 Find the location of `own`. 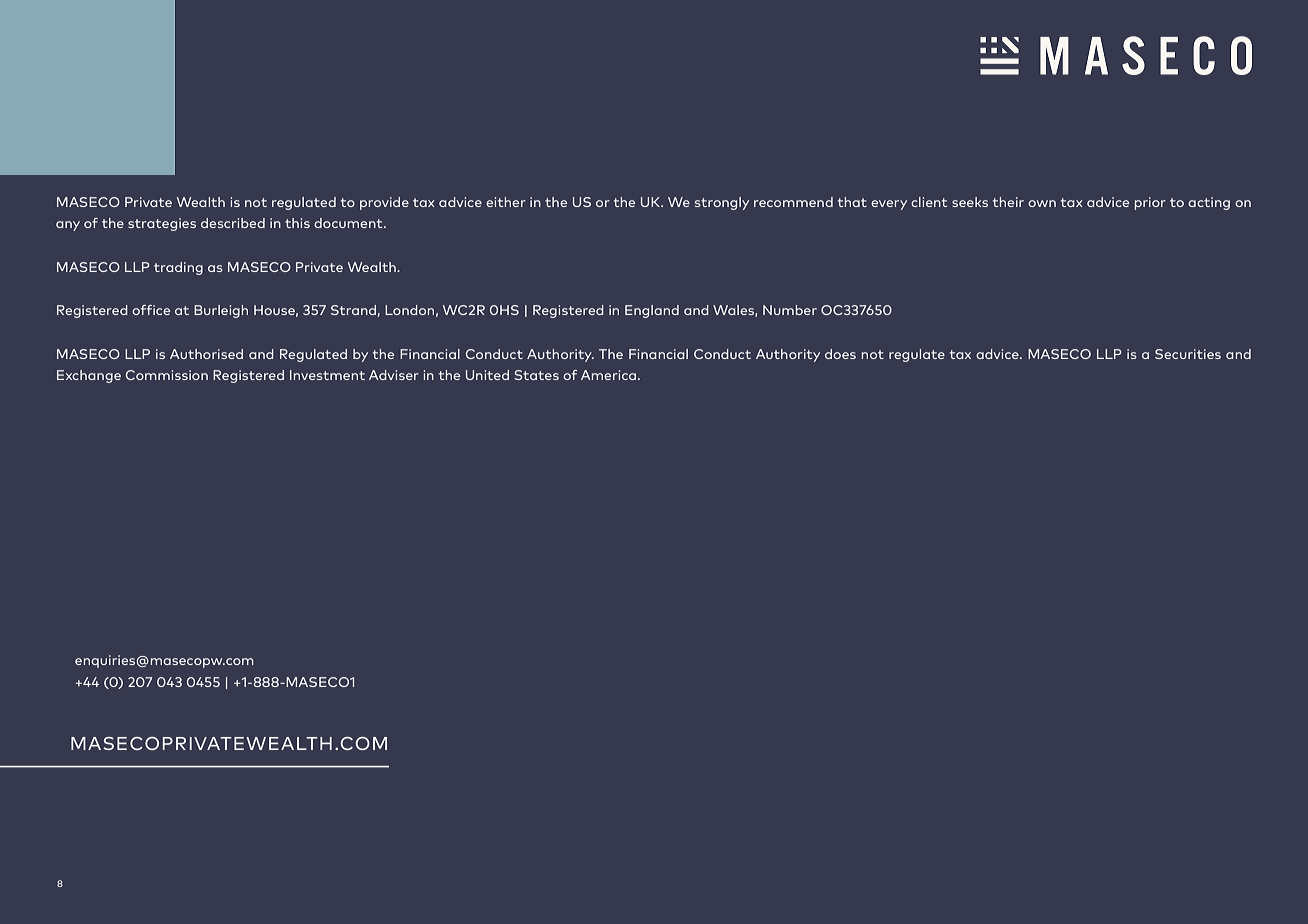

own is located at coordinates (1042, 203).
